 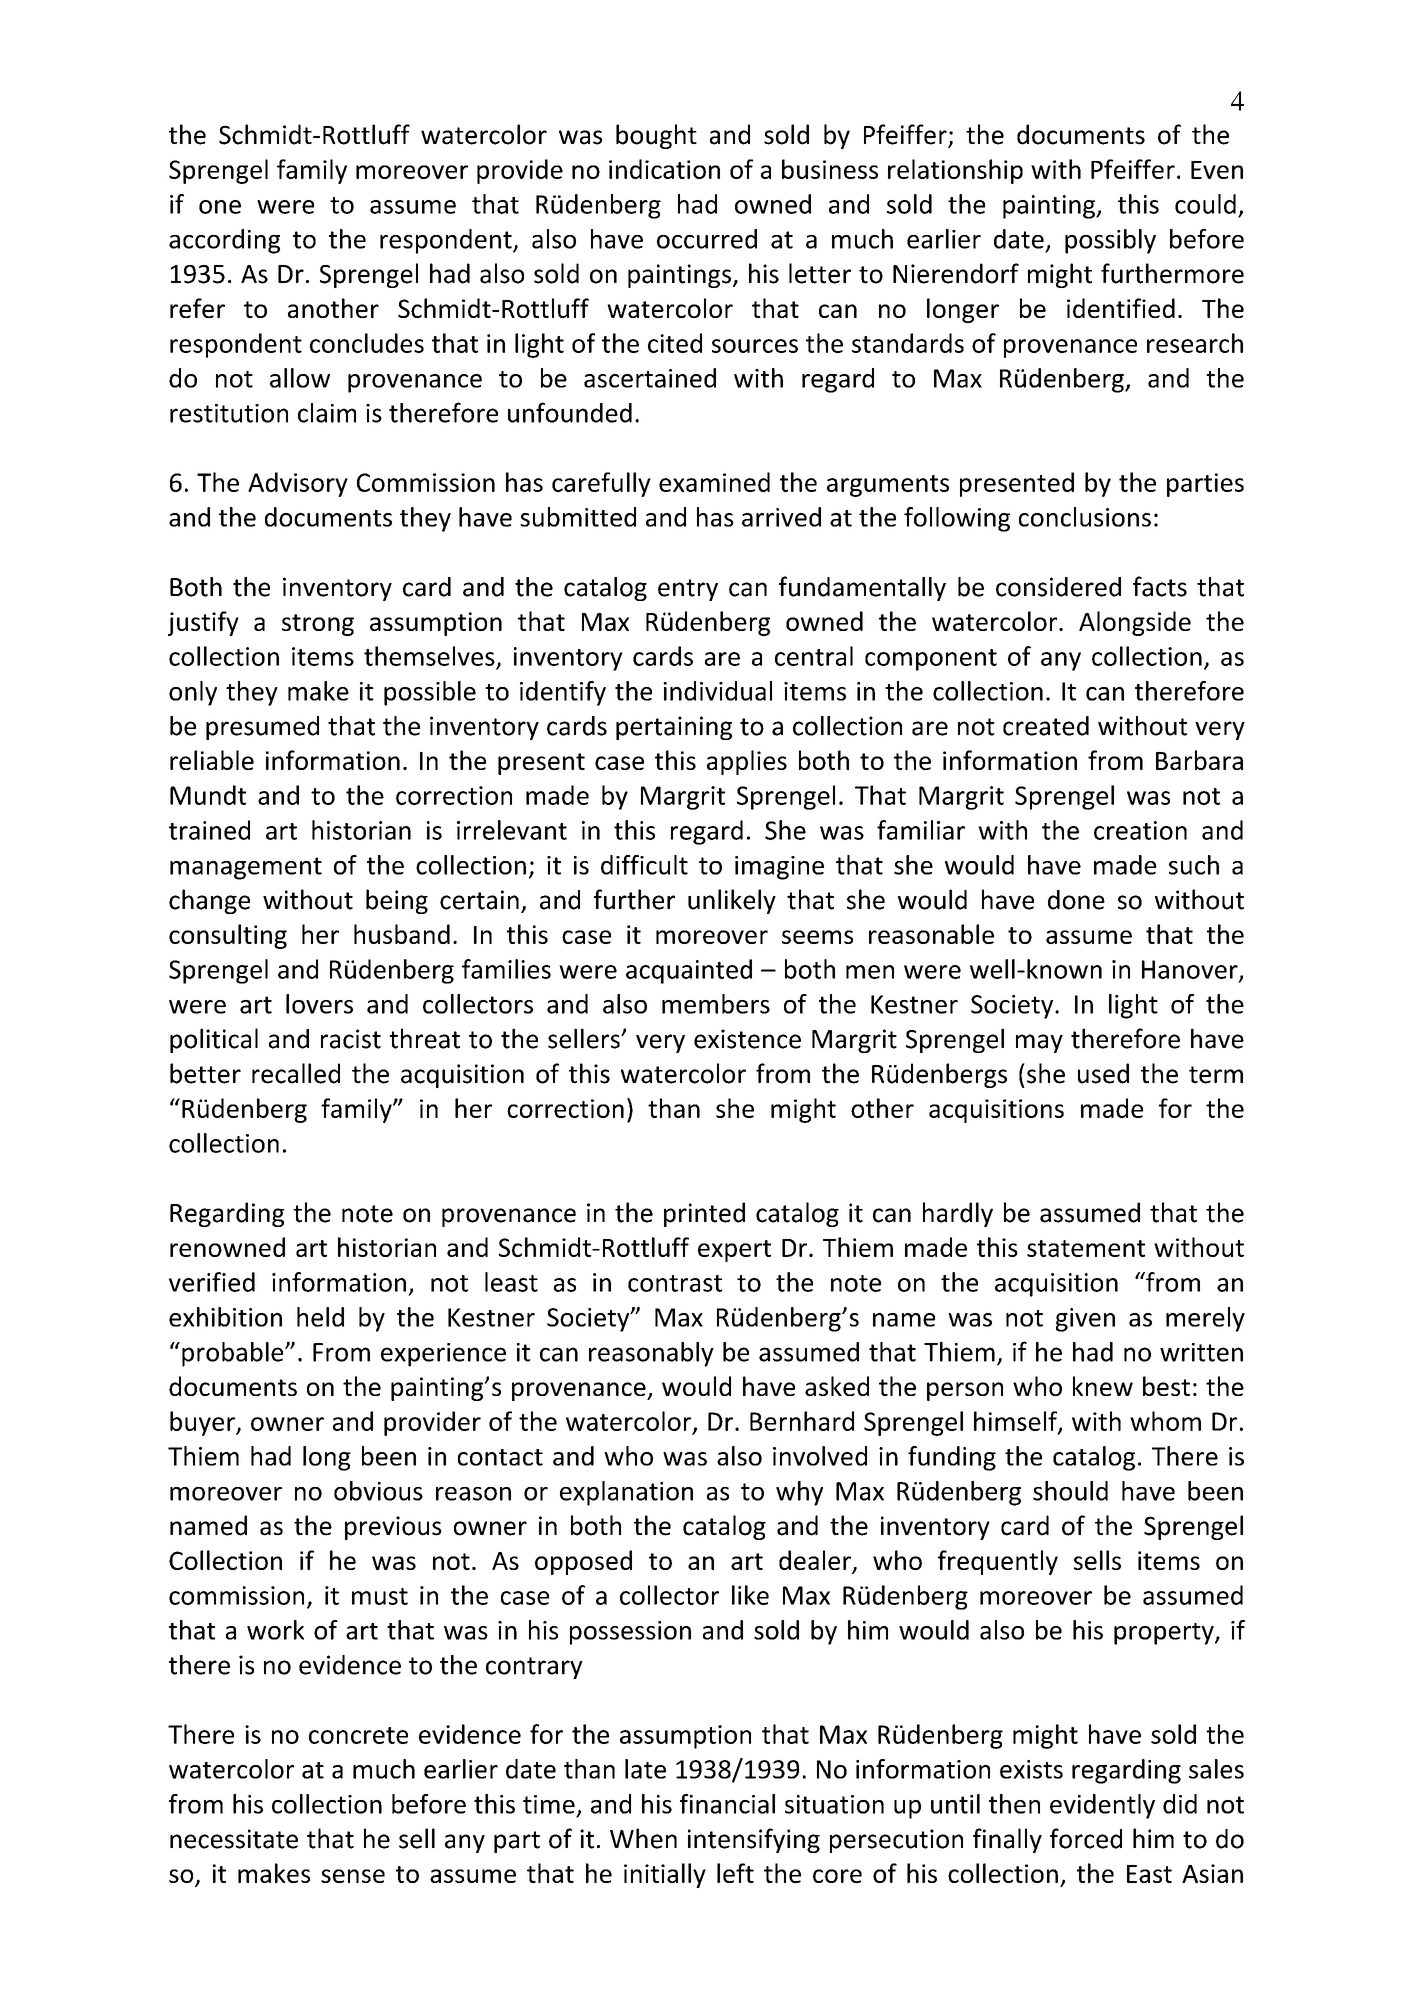 I want to click on possibly, so click(x=1110, y=241).
